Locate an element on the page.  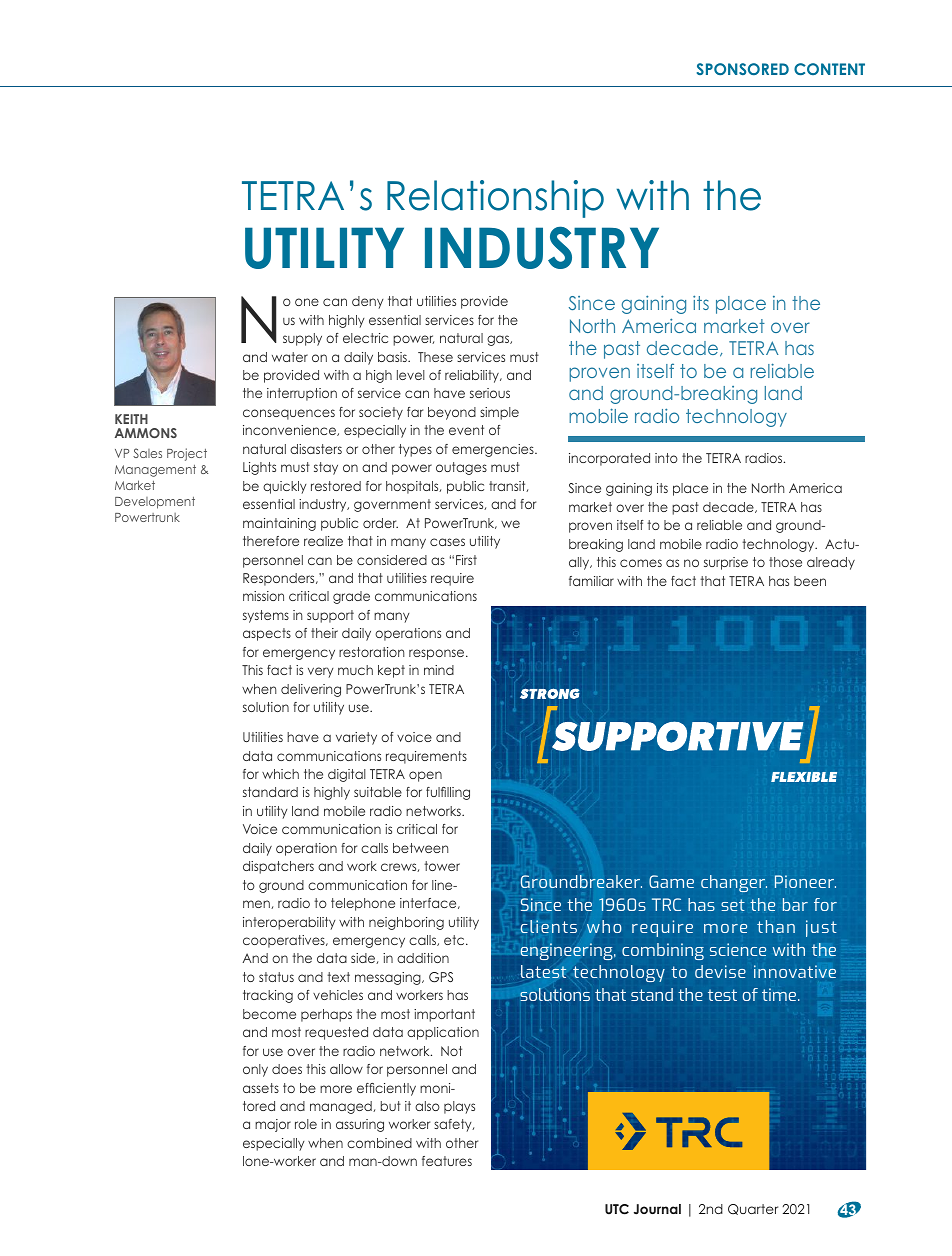
been is located at coordinates (810, 581).
